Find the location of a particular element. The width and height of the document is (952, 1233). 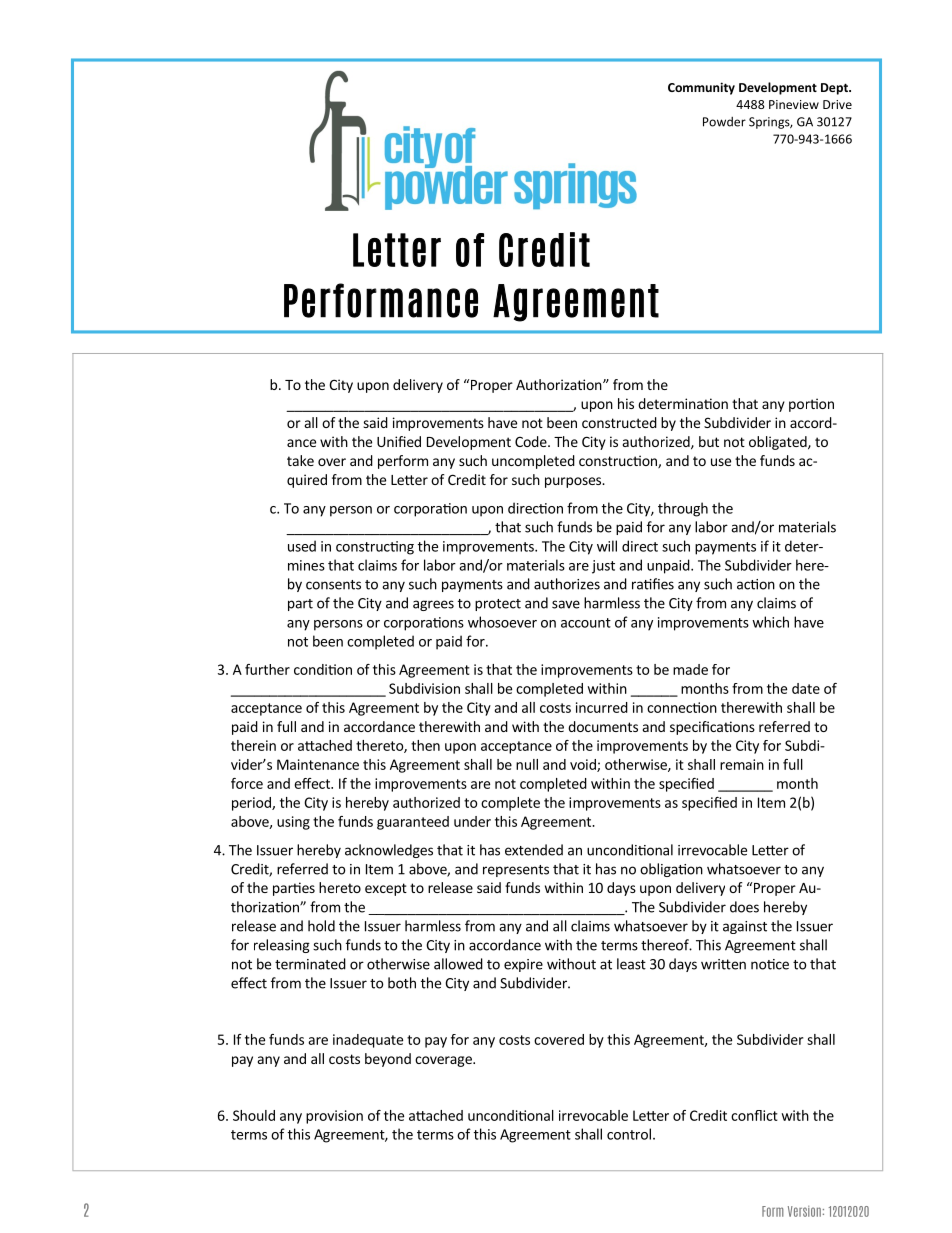

remain is located at coordinates (742, 764).
